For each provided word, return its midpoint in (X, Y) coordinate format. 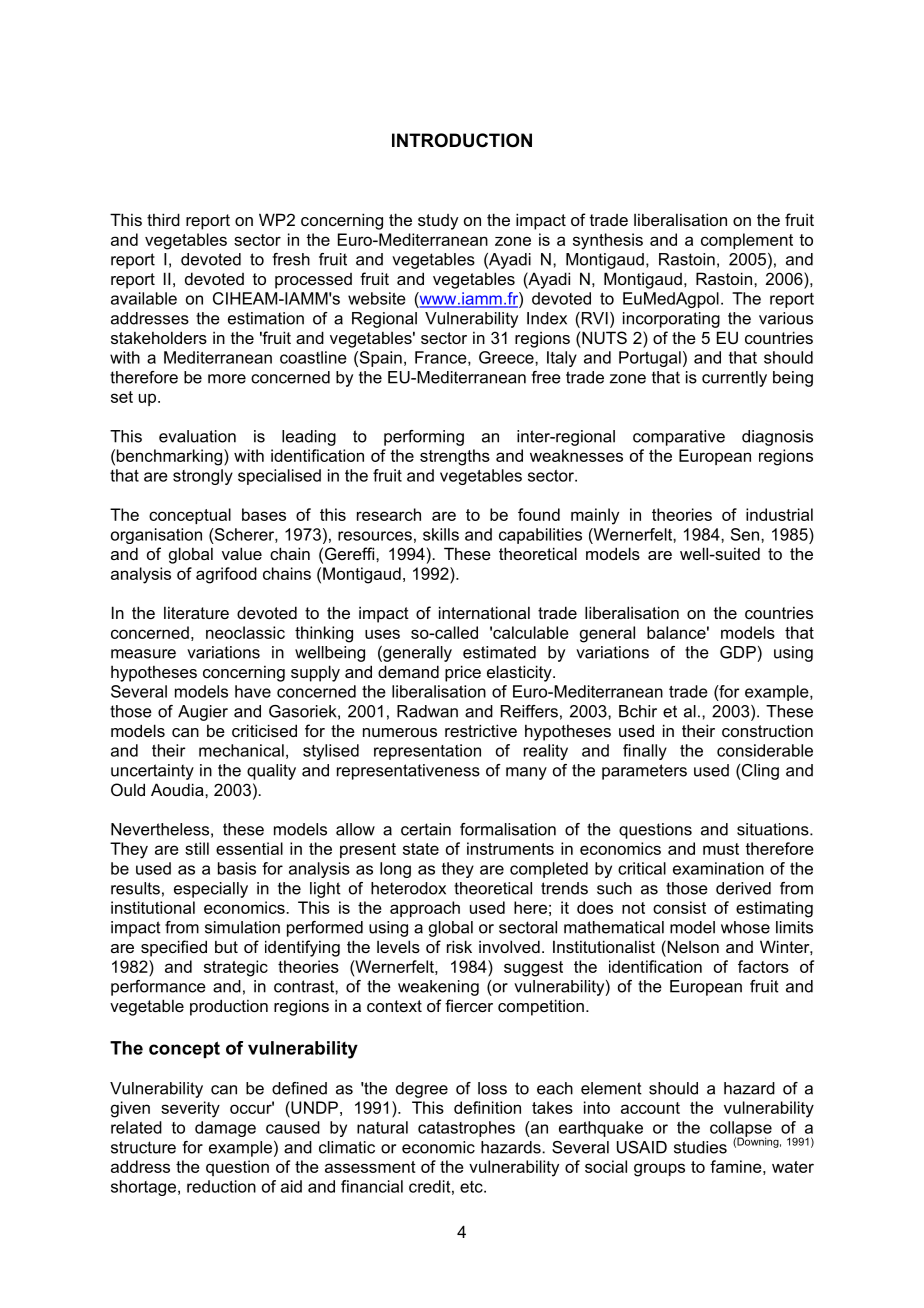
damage (225, 1129)
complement (747, 241)
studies (700, 1147)
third (163, 219)
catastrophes (466, 1129)
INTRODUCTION (462, 140)
